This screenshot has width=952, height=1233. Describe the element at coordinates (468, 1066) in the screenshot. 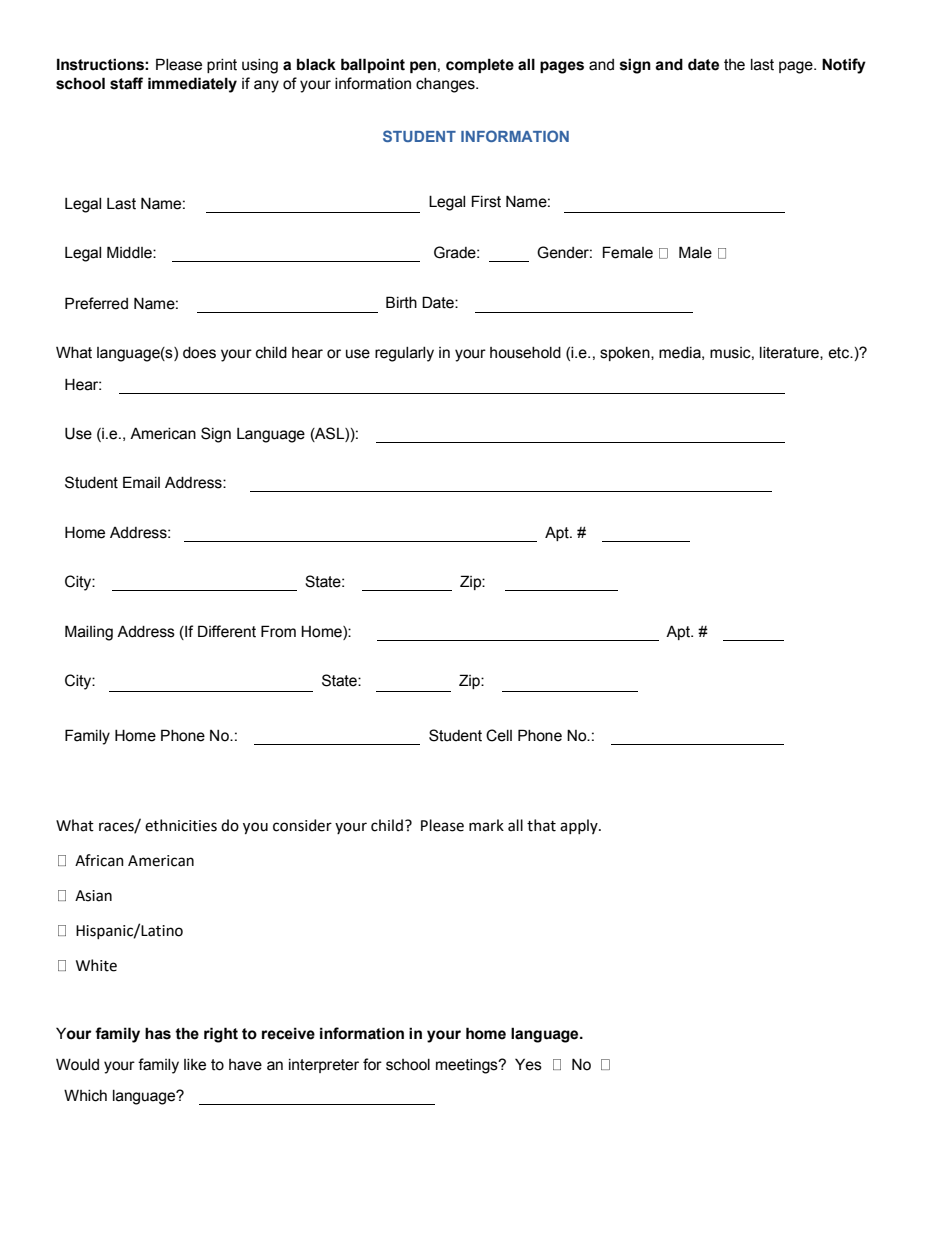

I see `meetings` at that location.
